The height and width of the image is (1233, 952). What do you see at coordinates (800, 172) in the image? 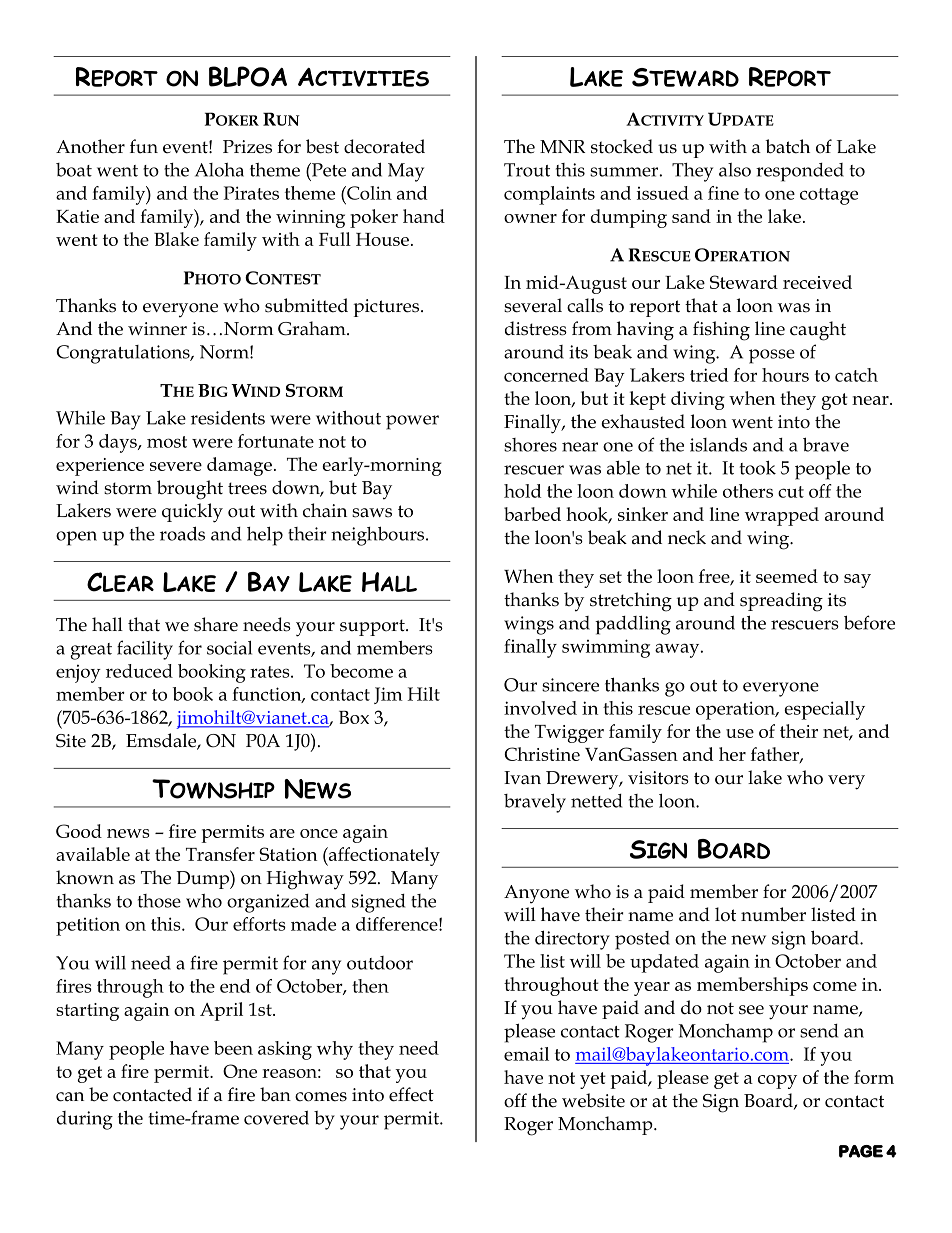
I see `responded` at bounding box center [800, 172].
